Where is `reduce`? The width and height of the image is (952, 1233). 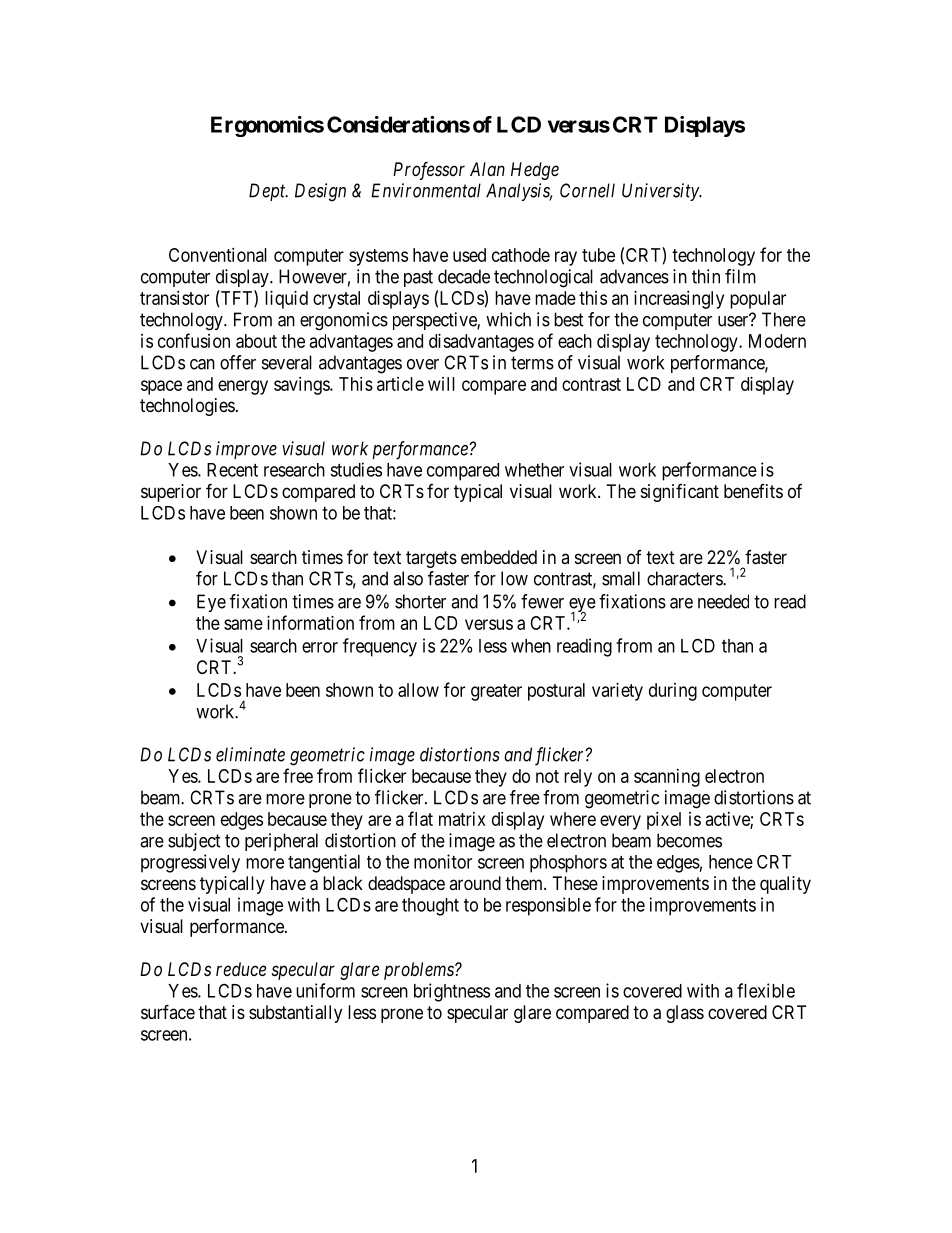
reduce is located at coordinates (241, 969).
